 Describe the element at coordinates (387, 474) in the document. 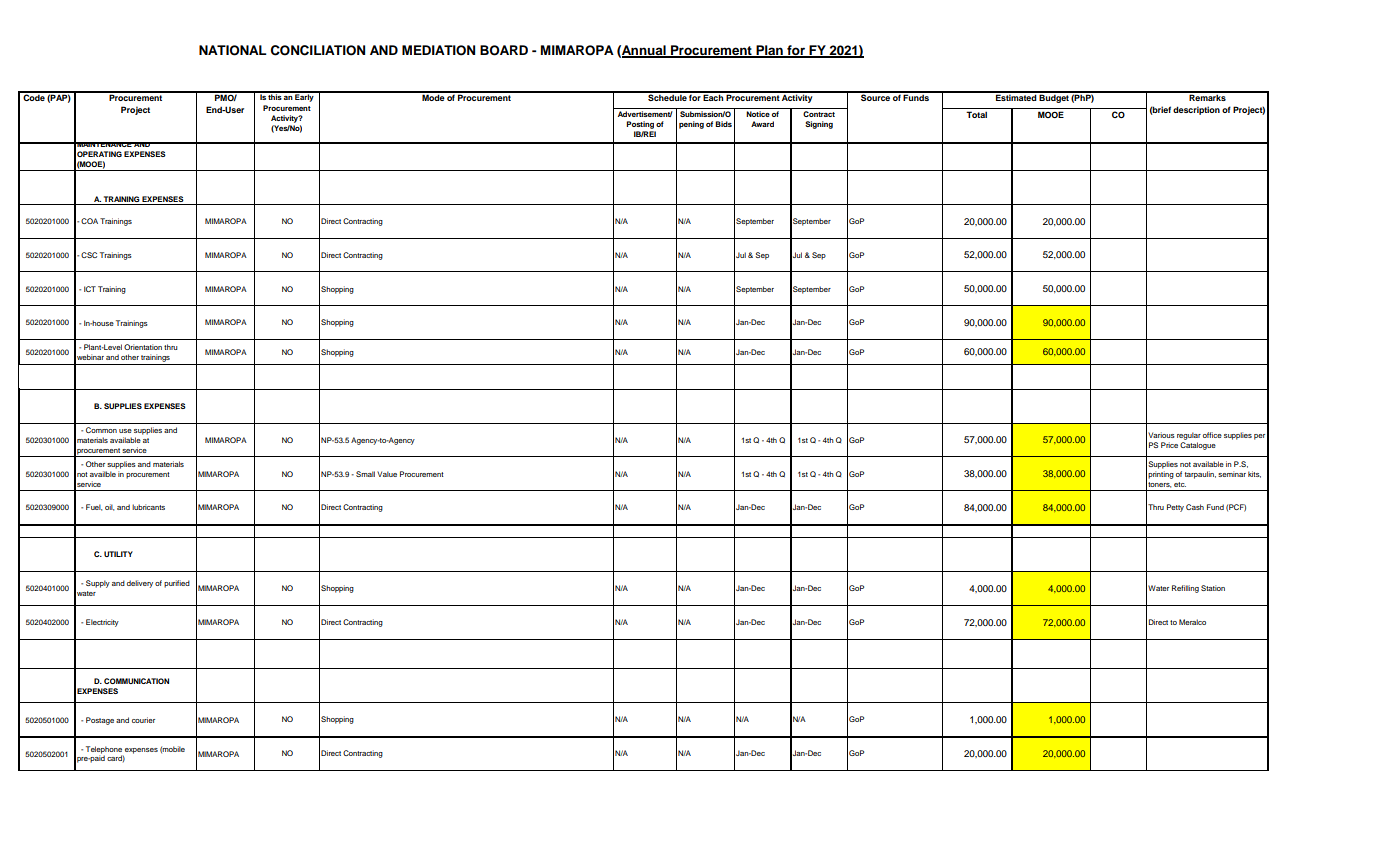

I see `Value` at that location.
